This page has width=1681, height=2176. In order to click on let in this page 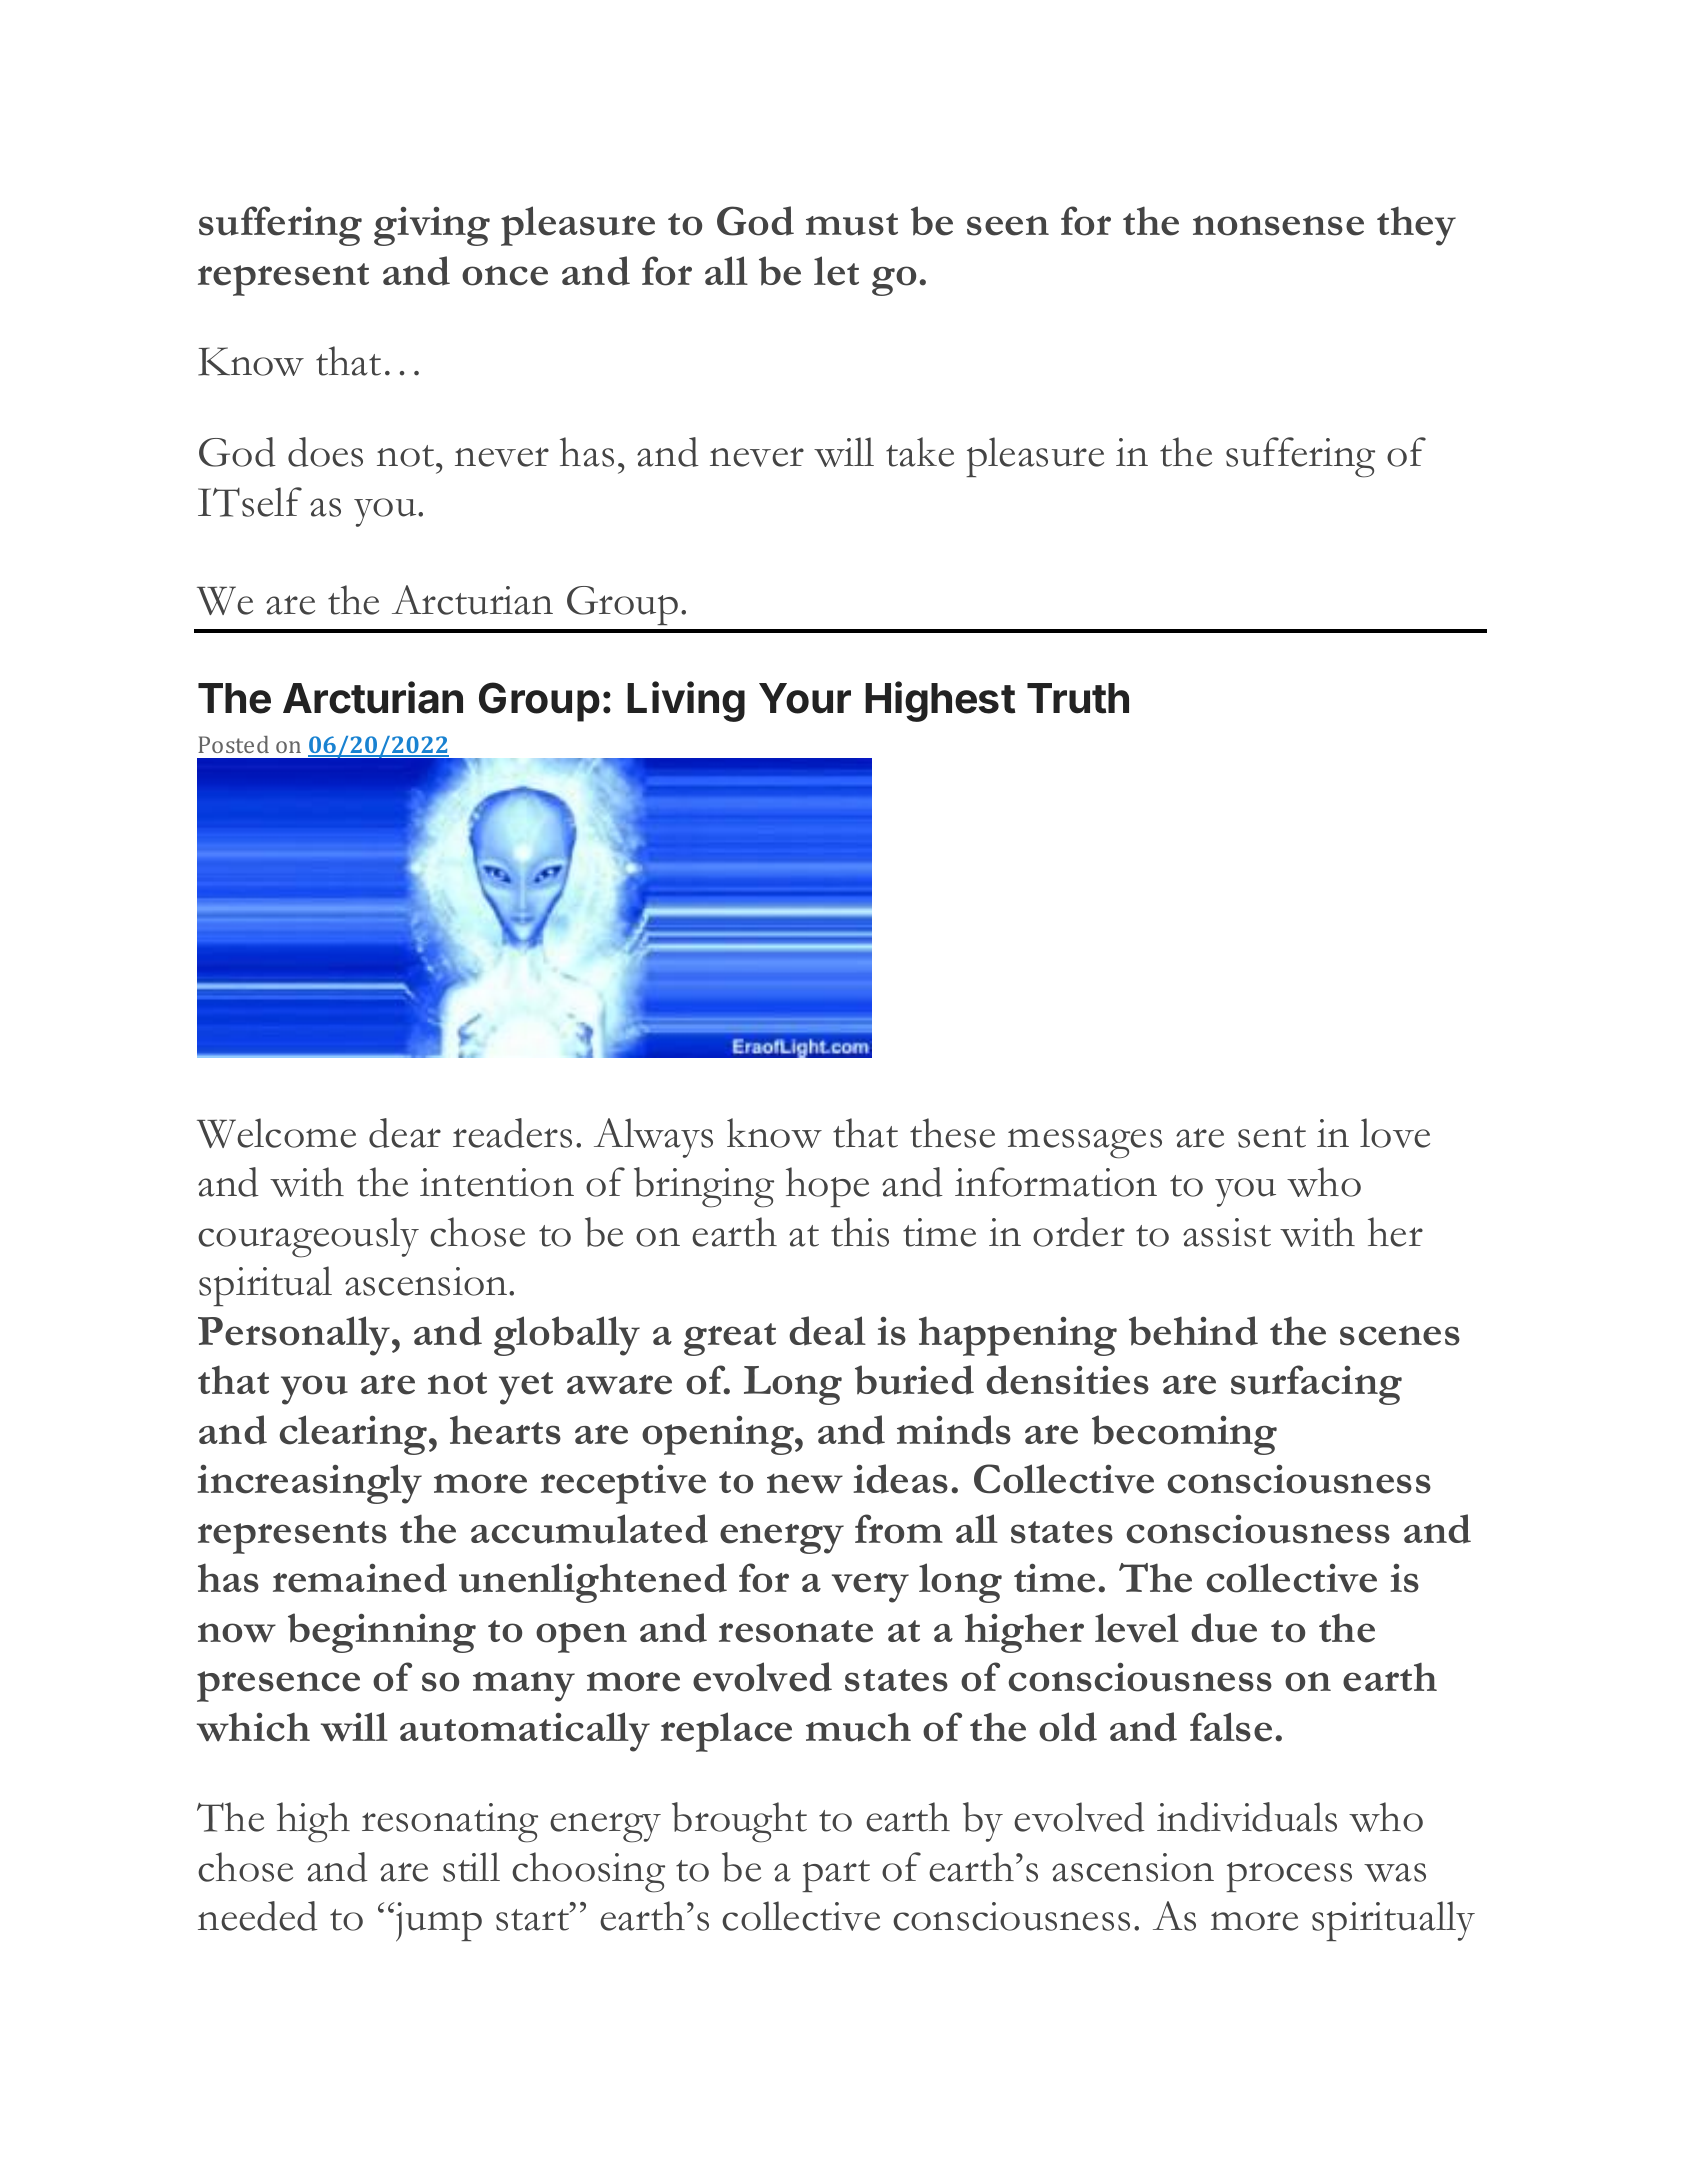, I will do `click(836, 271)`.
